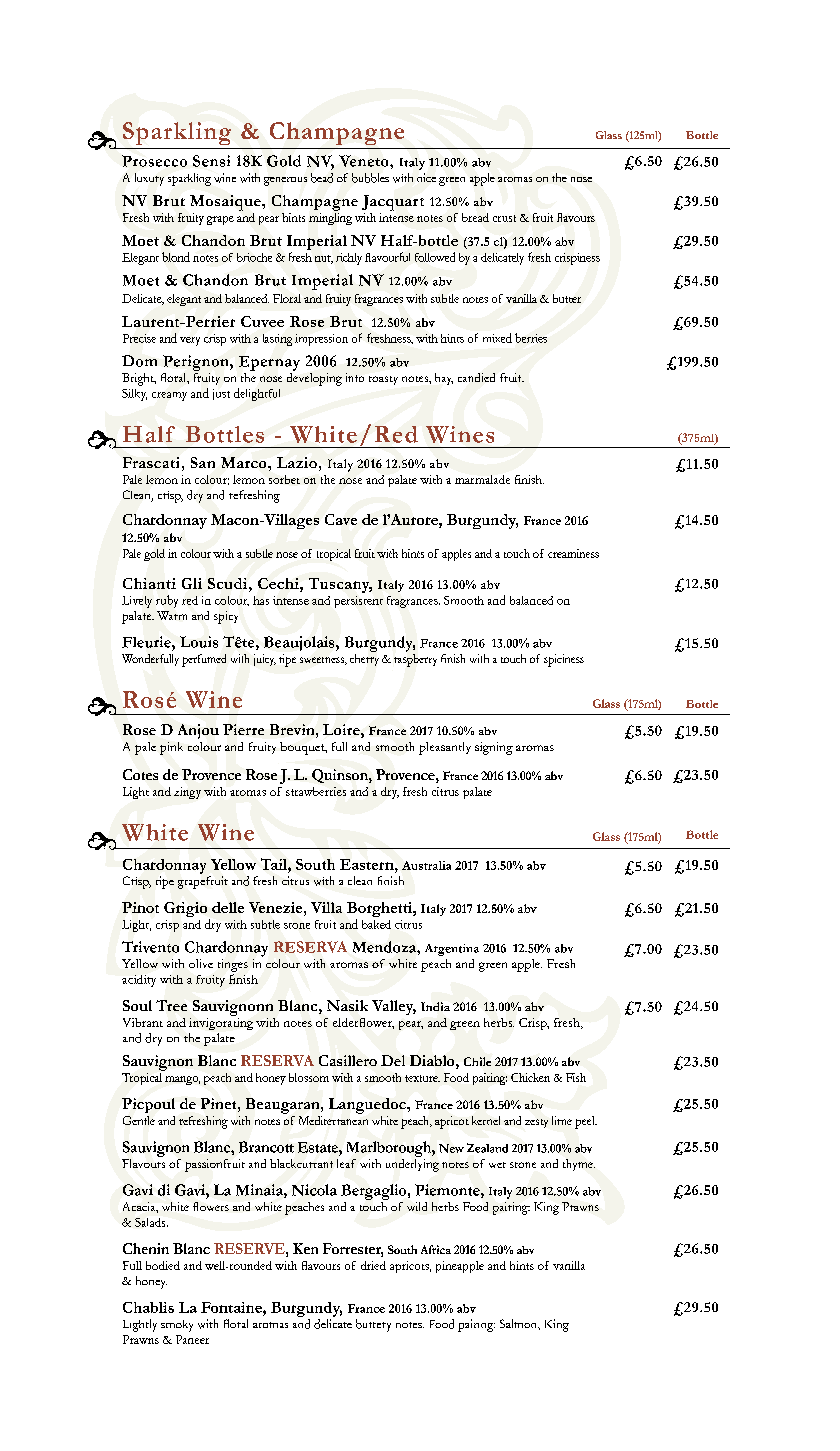 This screenshot has width=840, height=1451. I want to click on Eastern, so click(368, 864).
